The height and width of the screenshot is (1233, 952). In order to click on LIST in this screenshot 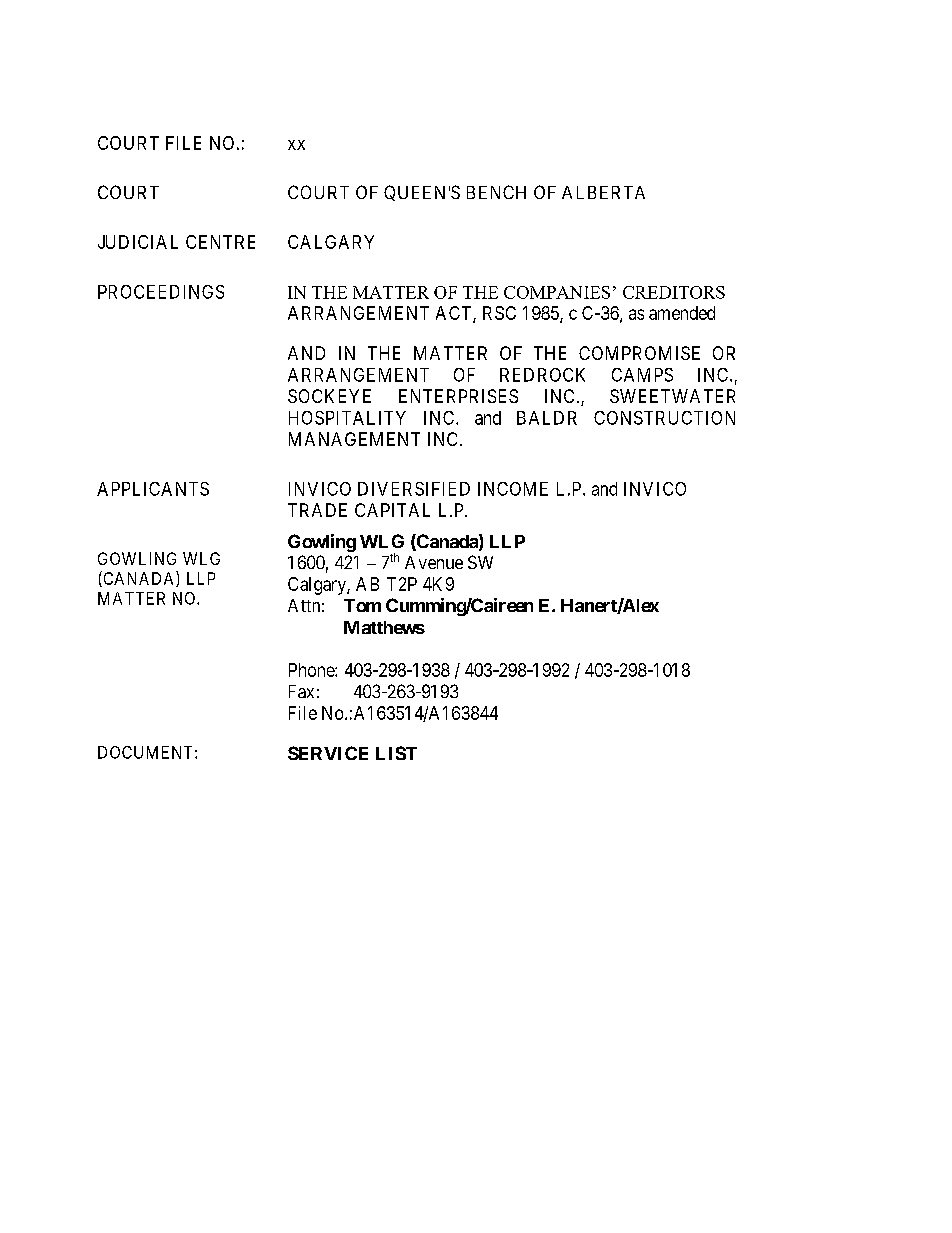, I will do `click(396, 753)`.
